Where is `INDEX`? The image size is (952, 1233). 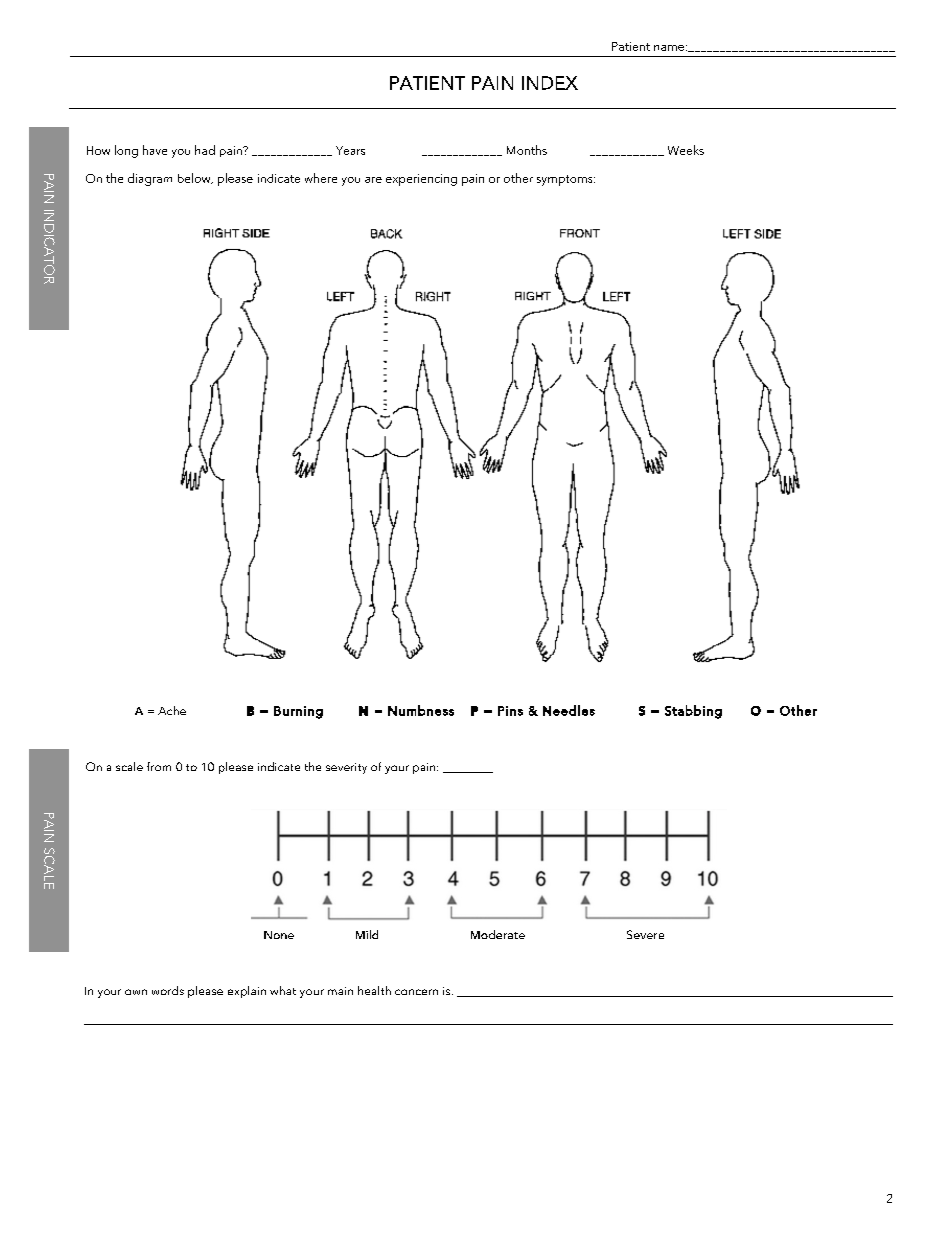 INDEX is located at coordinates (550, 83).
